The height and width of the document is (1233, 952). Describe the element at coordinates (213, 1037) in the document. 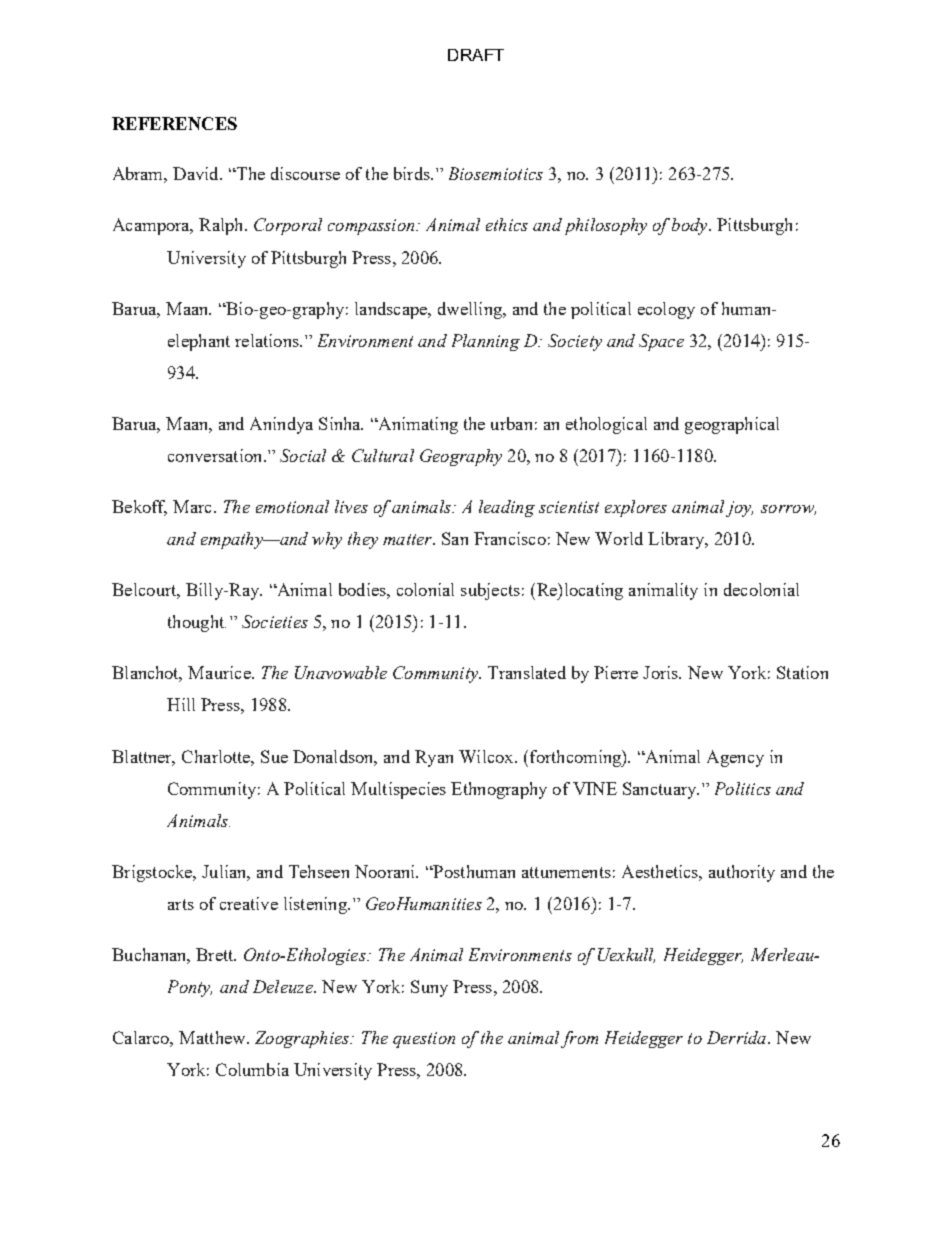

I see `Matthew` at that location.
